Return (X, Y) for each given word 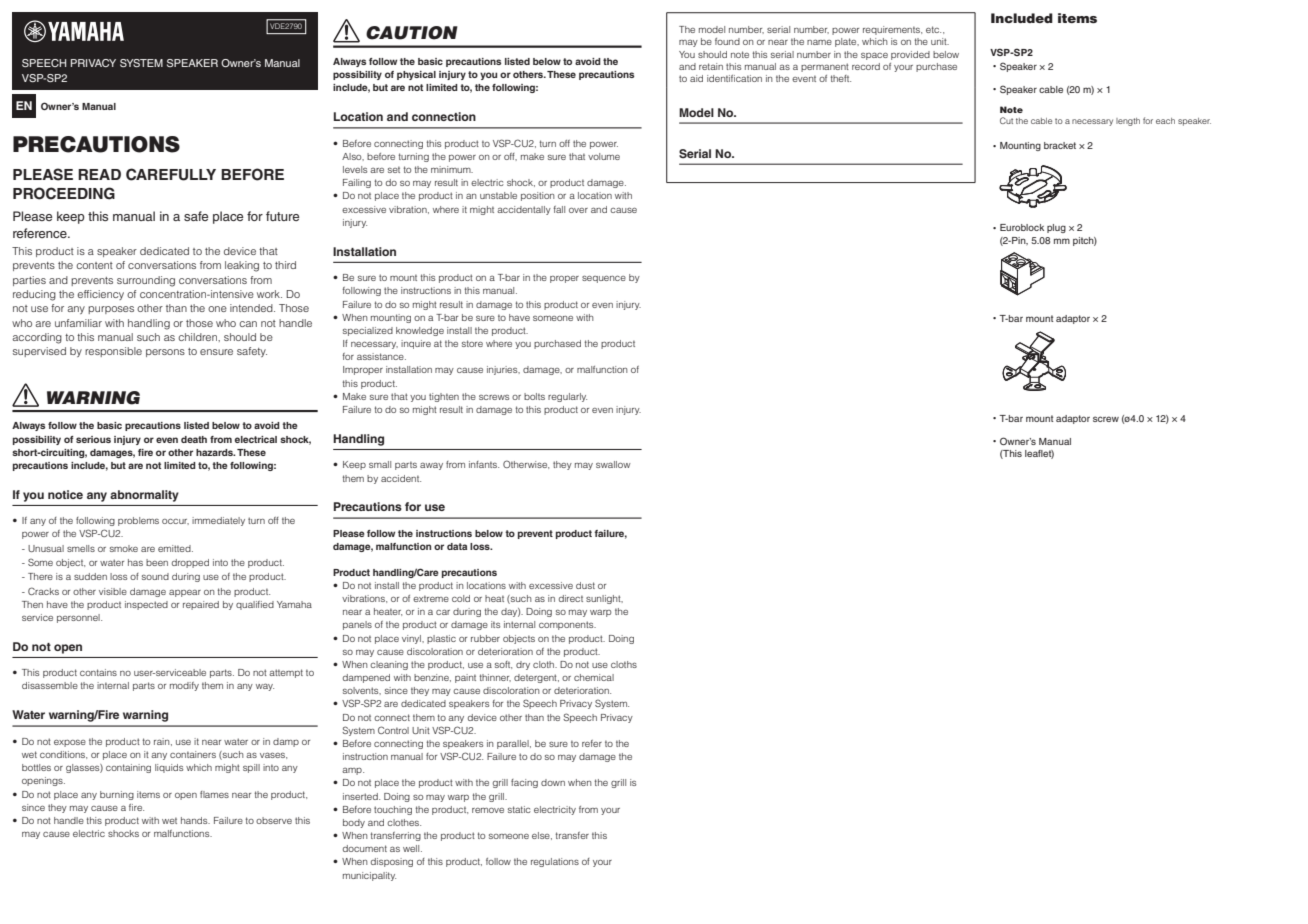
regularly (567, 397)
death (194, 439)
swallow (613, 464)
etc (933, 29)
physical (416, 75)
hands (195, 820)
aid (696, 78)
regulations (555, 862)
